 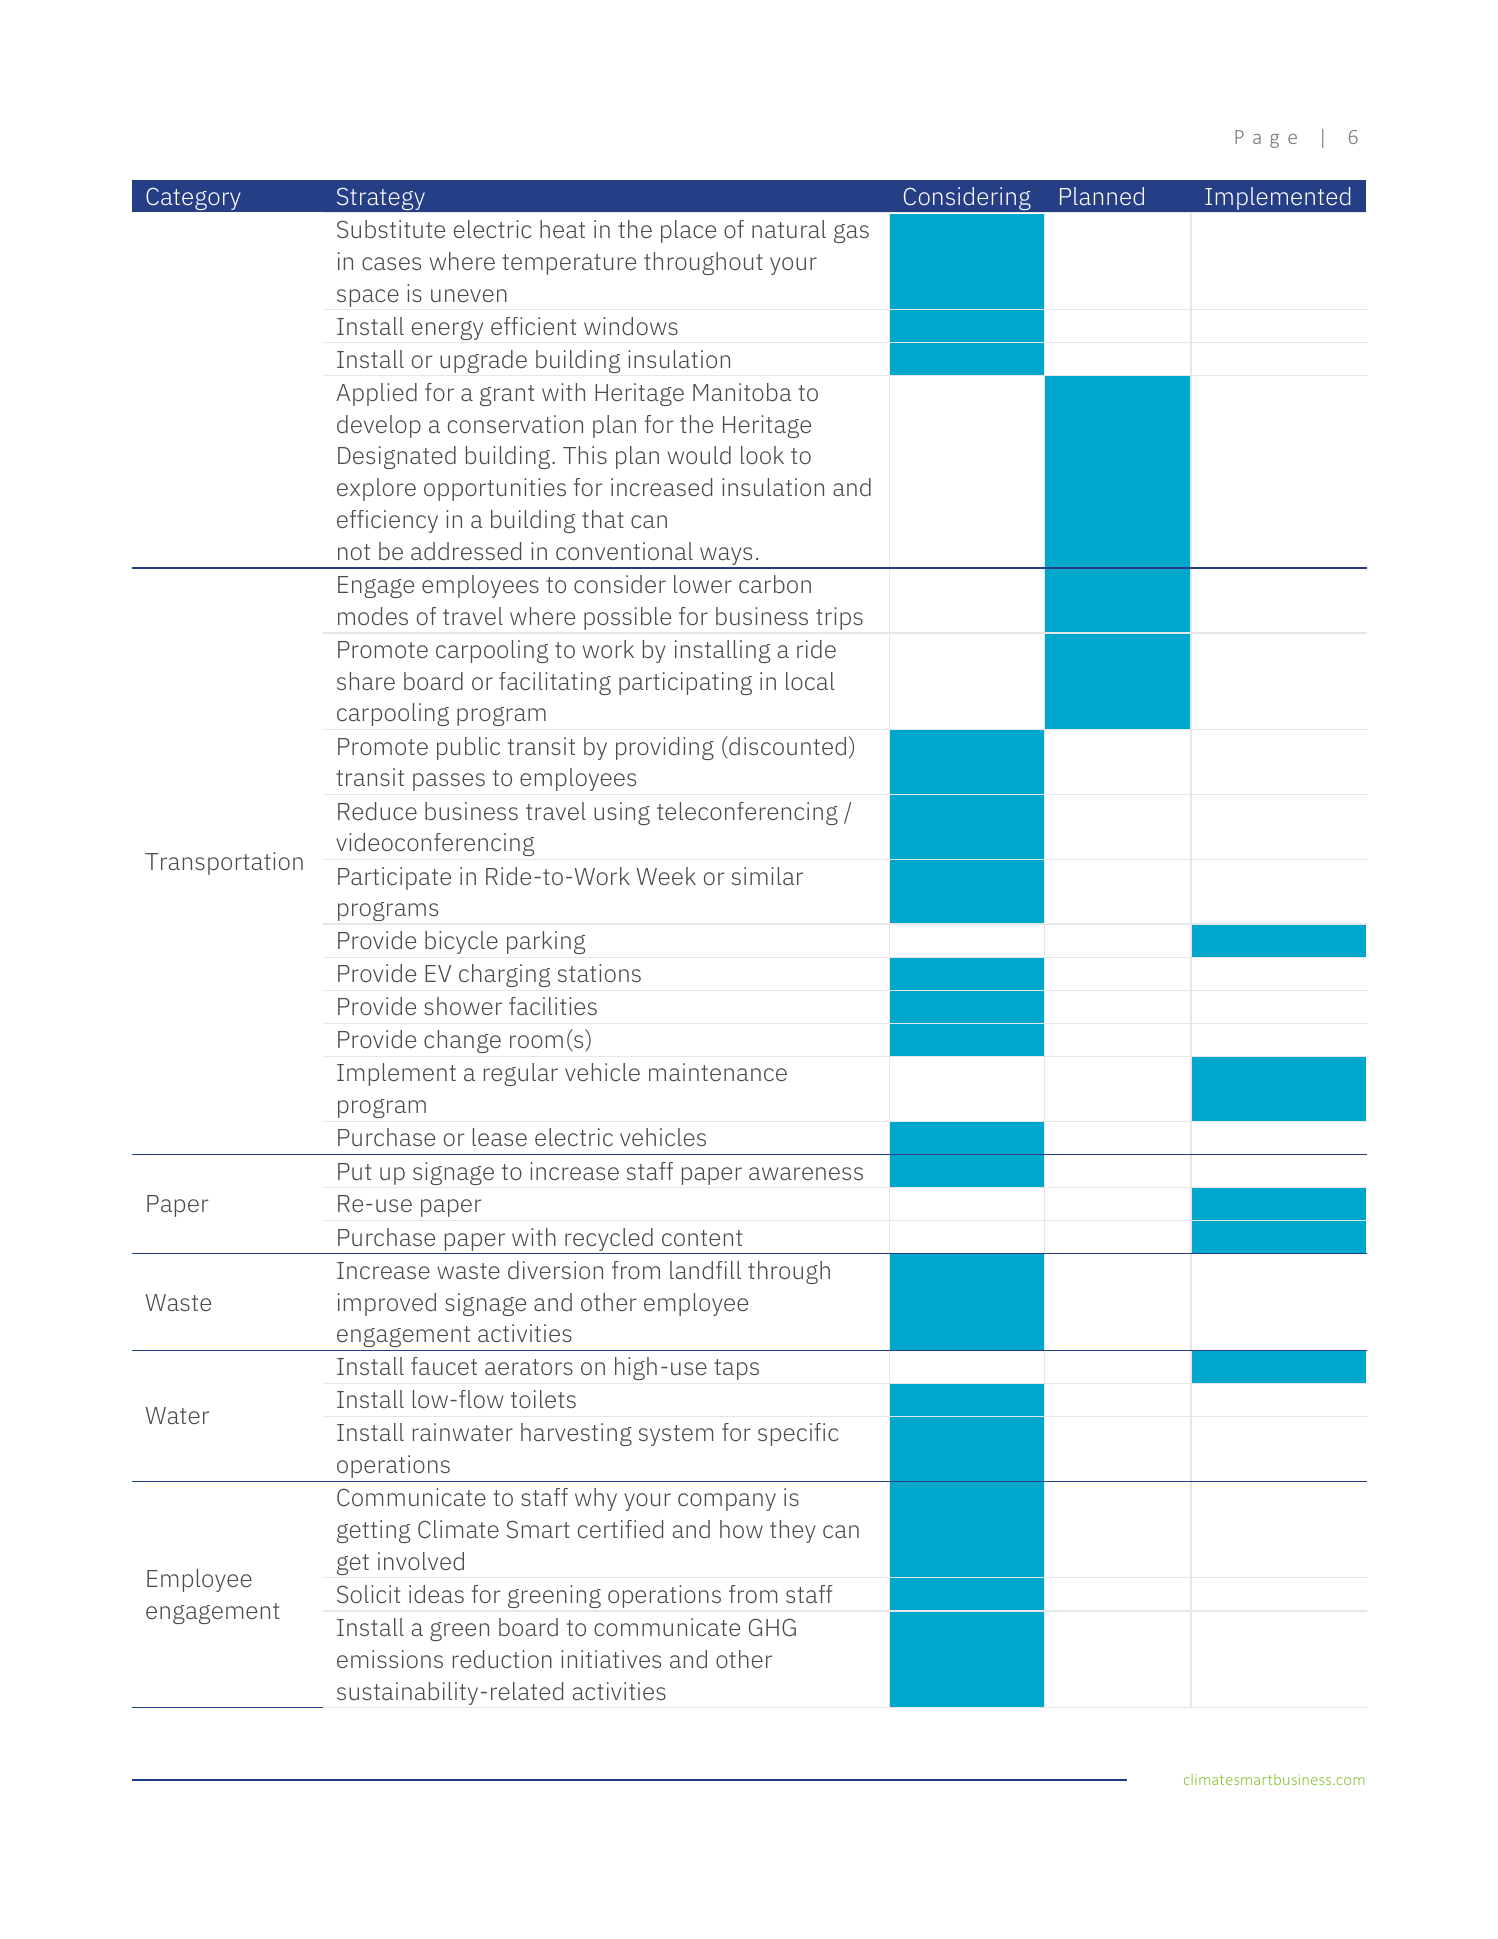 I want to click on Put, so click(x=354, y=1171).
